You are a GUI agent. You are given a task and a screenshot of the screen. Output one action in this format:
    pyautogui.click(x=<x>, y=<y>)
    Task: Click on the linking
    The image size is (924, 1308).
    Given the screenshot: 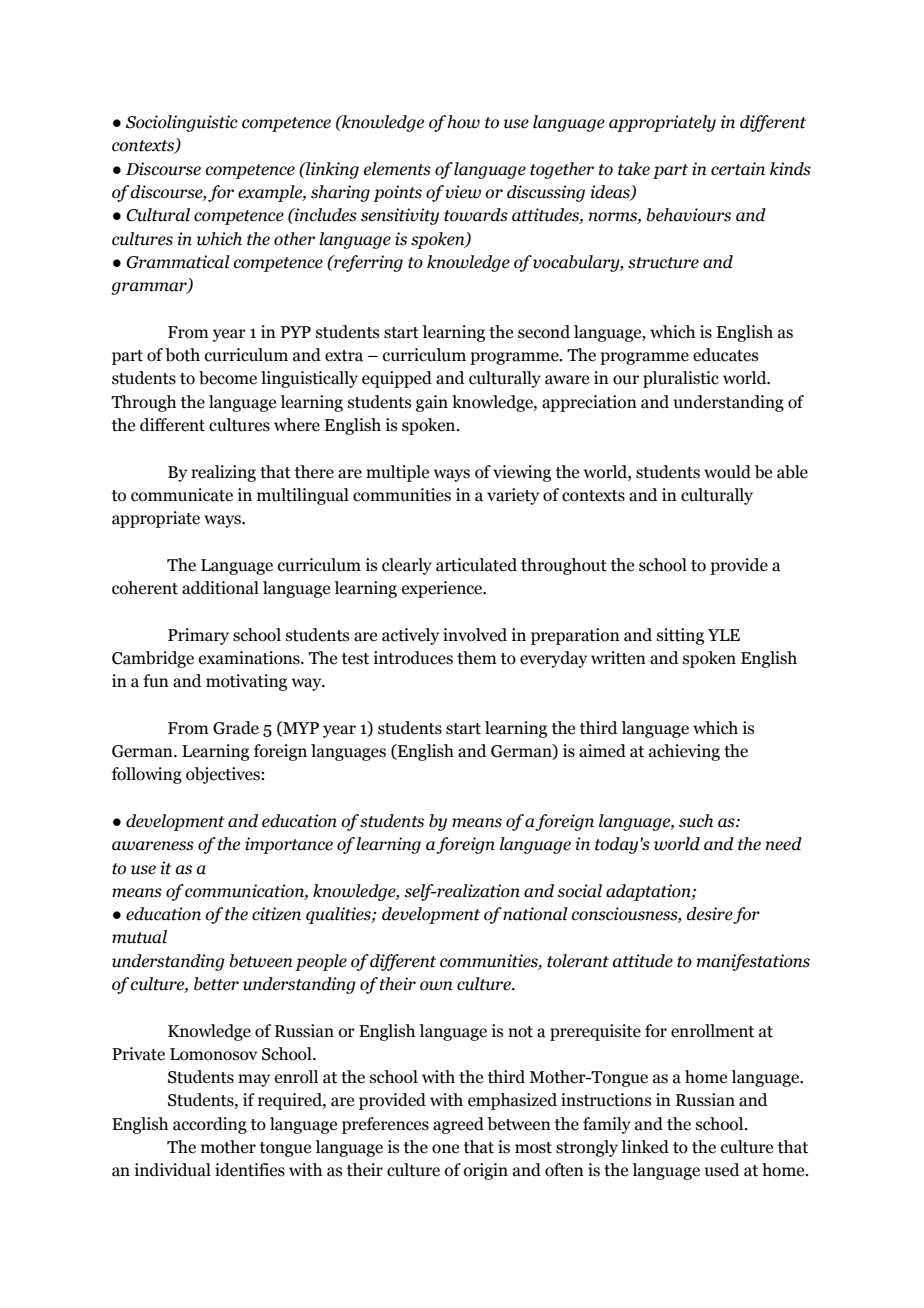 What is the action you would take?
    pyautogui.click(x=331, y=170)
